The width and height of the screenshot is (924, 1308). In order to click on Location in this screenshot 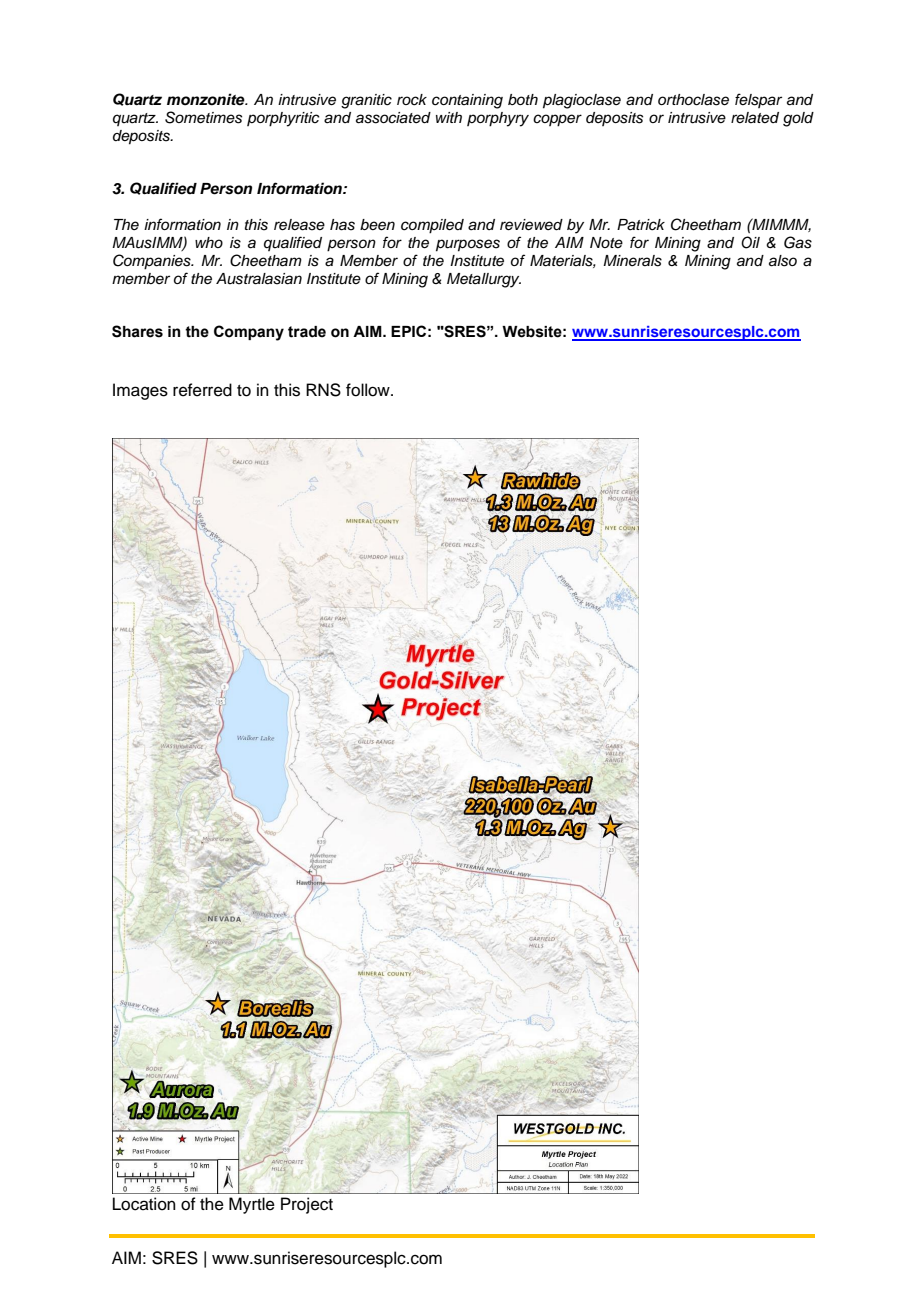, I will do `click(144, 1204)`.
